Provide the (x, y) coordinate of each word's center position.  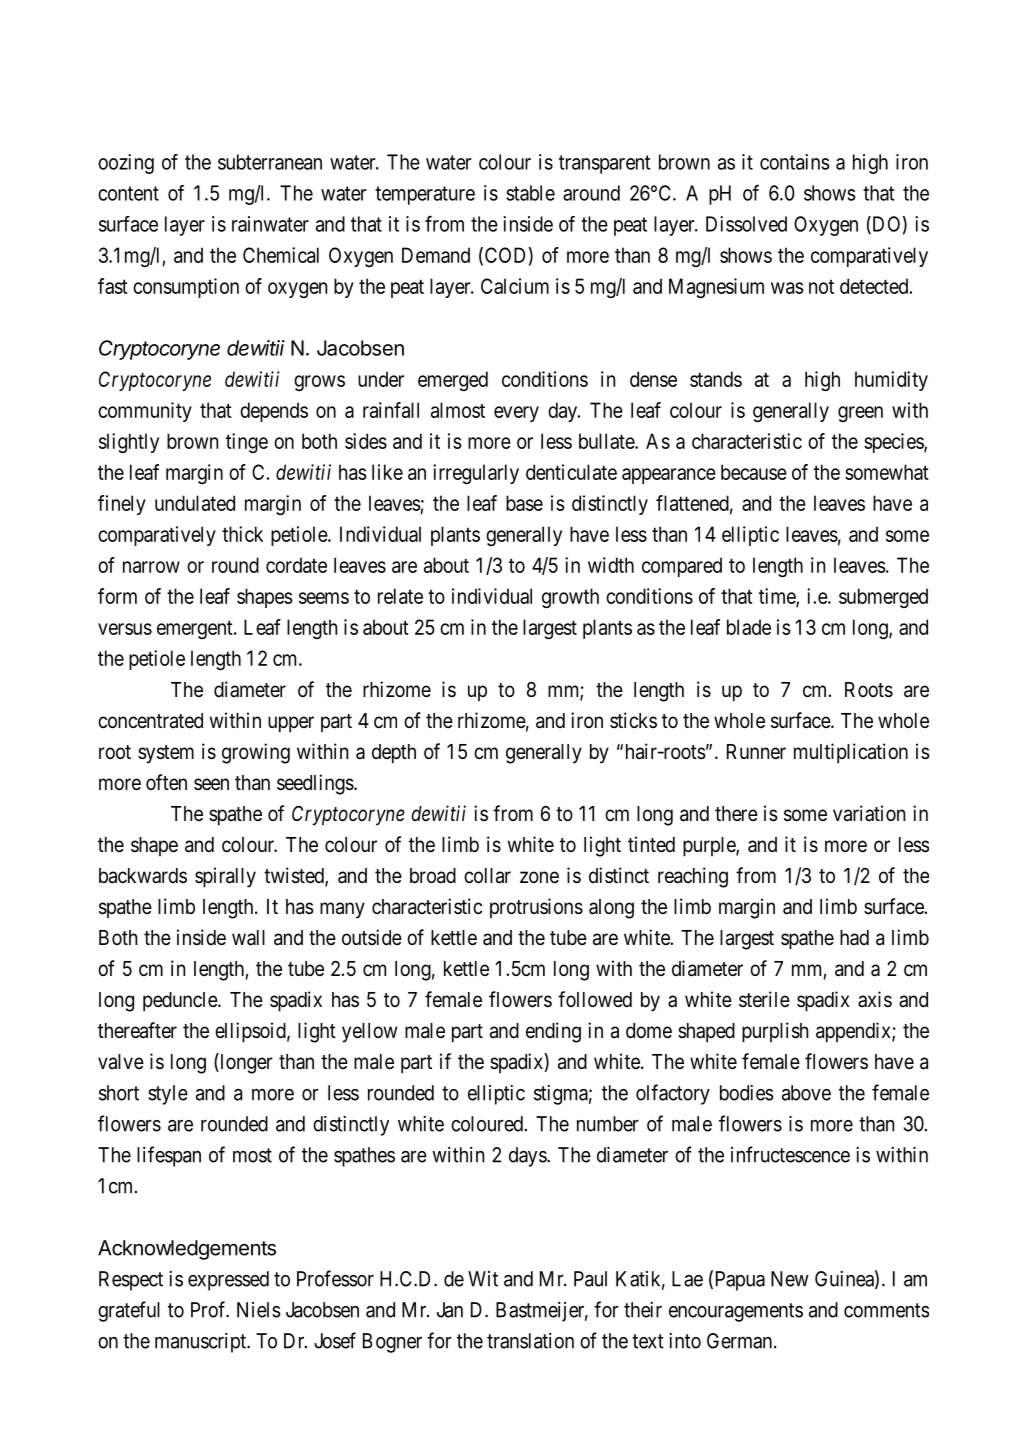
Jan (450, 1310)
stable (530, 193)
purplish (775, 1032)
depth (394, 754)
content (128, 193)
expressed (228, 1281)
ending (553, 1032)
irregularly (476, 474)
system (166, 754)
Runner (756, 752)
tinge (247, 443)
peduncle (181, 1002)
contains (795, 162)
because (754, 472)
